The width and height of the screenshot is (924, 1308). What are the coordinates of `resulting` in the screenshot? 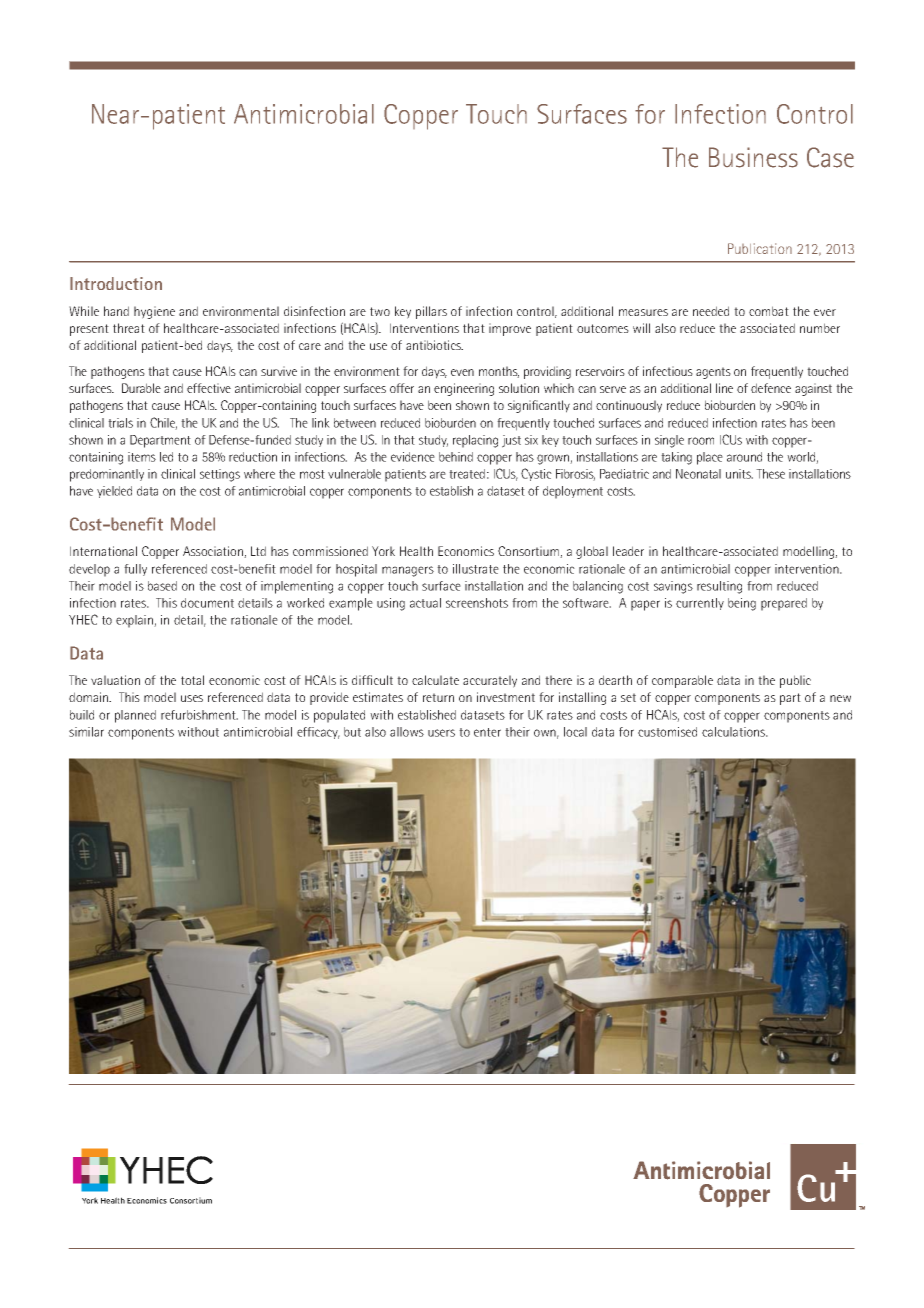 It's located at (719, 587).
